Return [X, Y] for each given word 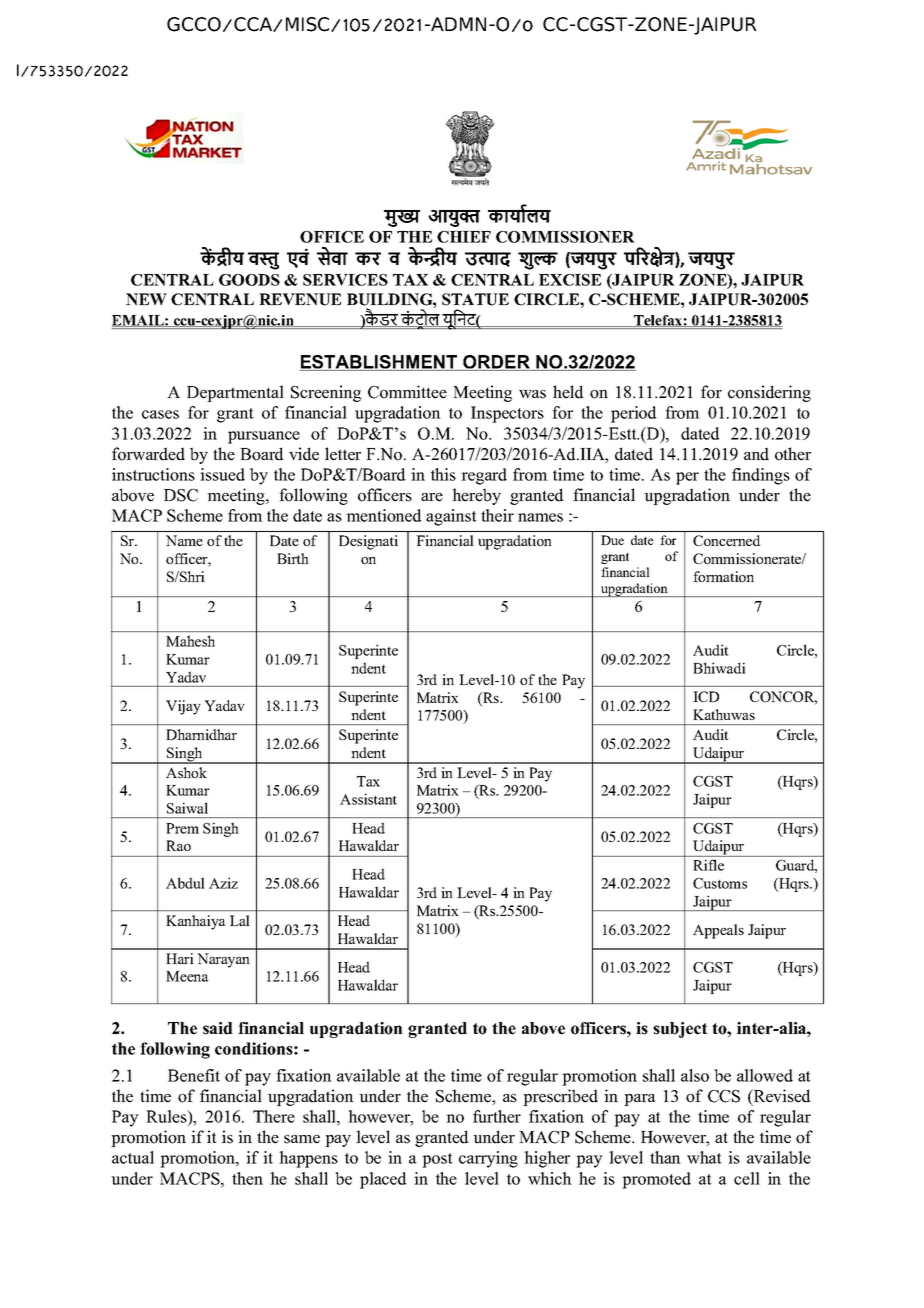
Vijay [183, 707]
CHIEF [464, 237]
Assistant [368, 799]
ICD [706, 696]
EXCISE [570, 280]
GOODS [249, 280]
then [247, 1178]
